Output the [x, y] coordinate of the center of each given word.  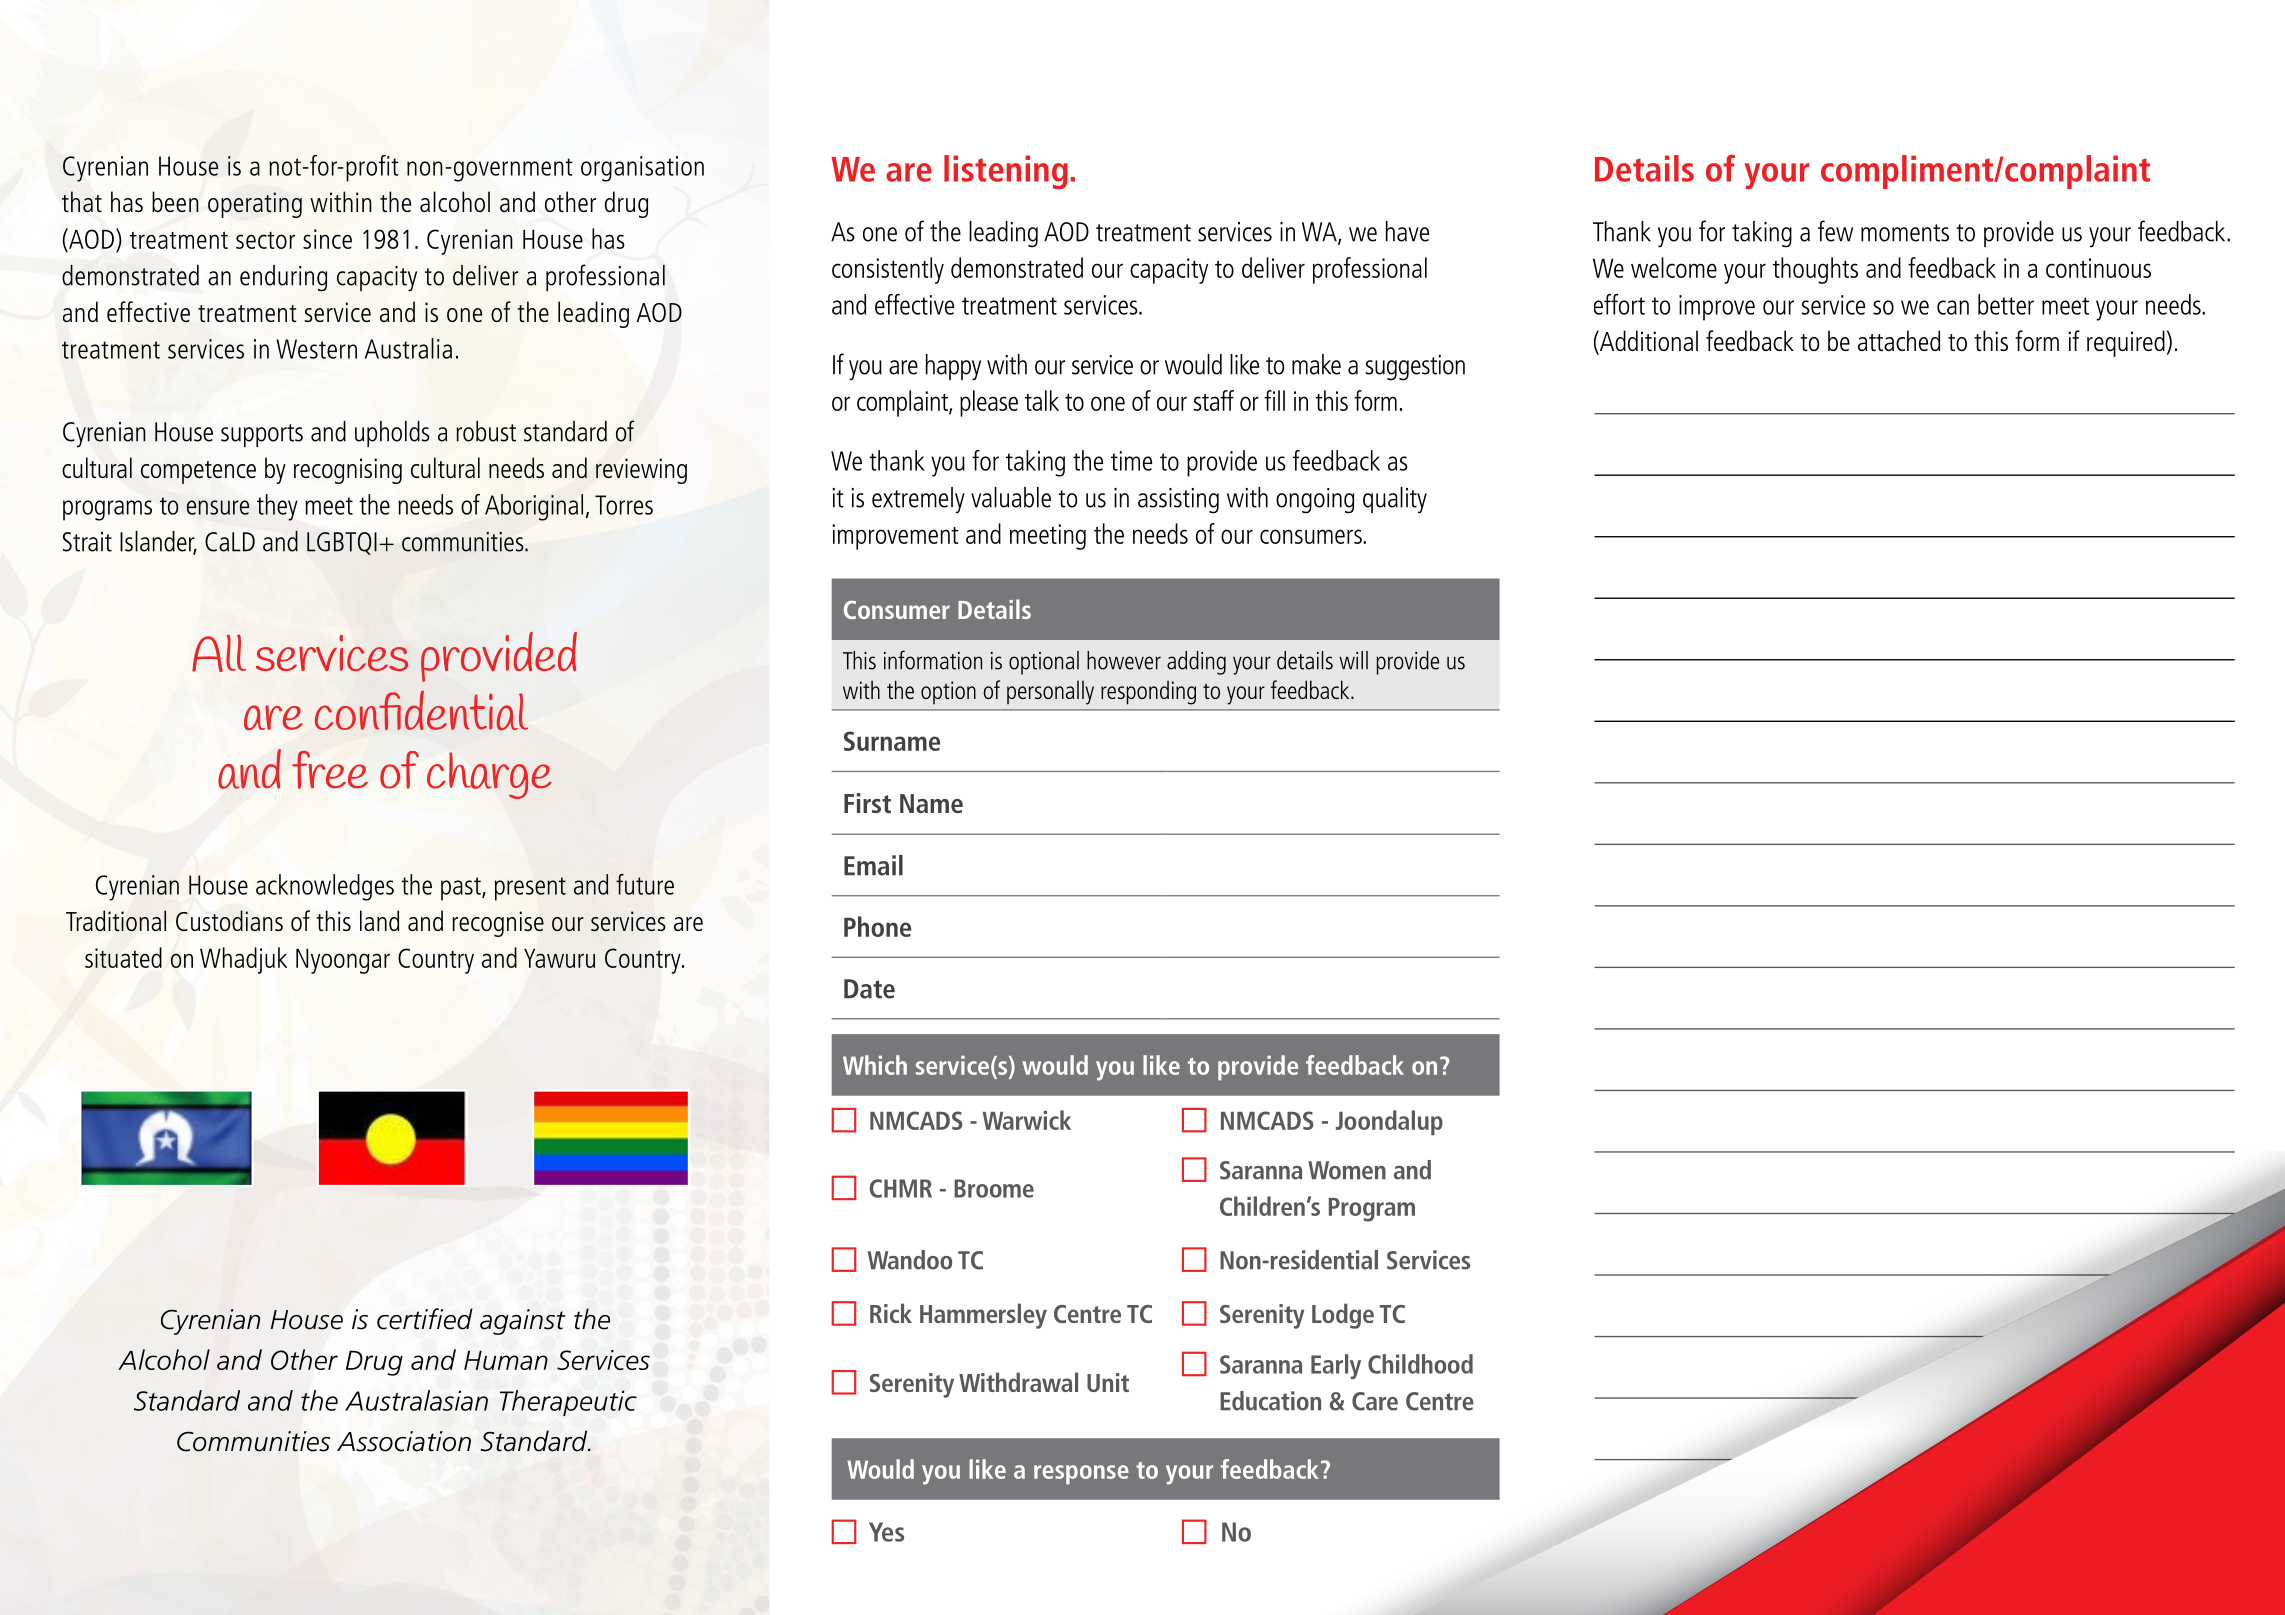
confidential [421, 710]
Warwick [1027, 1120]
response [1081, 1475]
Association [404, 1441]
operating [255, 205]
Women [1347, 1170]
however [1124, 660]
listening [1006, 172]
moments [1905, 233]
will [1353, 660]
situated [123, 957]
